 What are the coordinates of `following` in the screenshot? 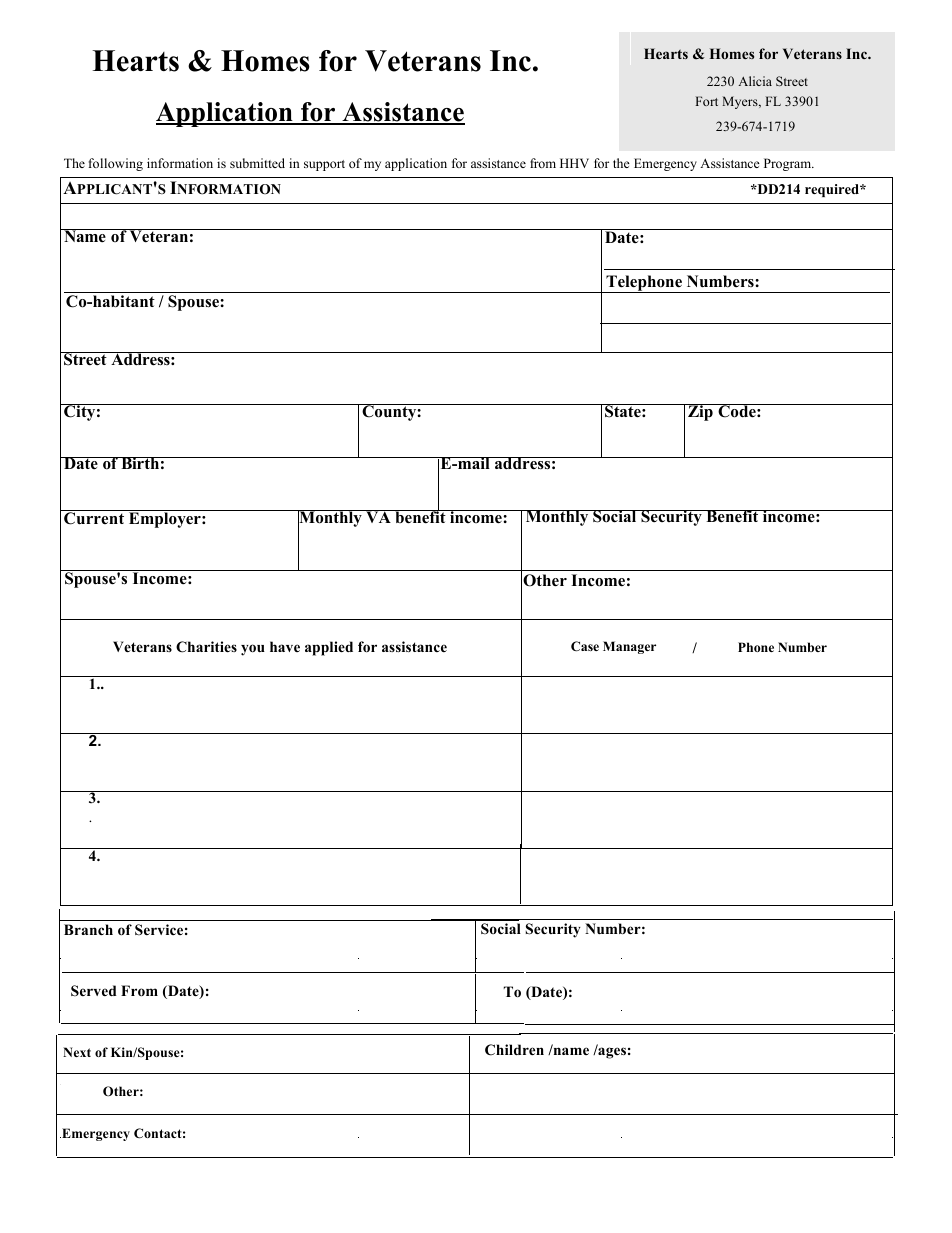 It's located at (116, 164).
